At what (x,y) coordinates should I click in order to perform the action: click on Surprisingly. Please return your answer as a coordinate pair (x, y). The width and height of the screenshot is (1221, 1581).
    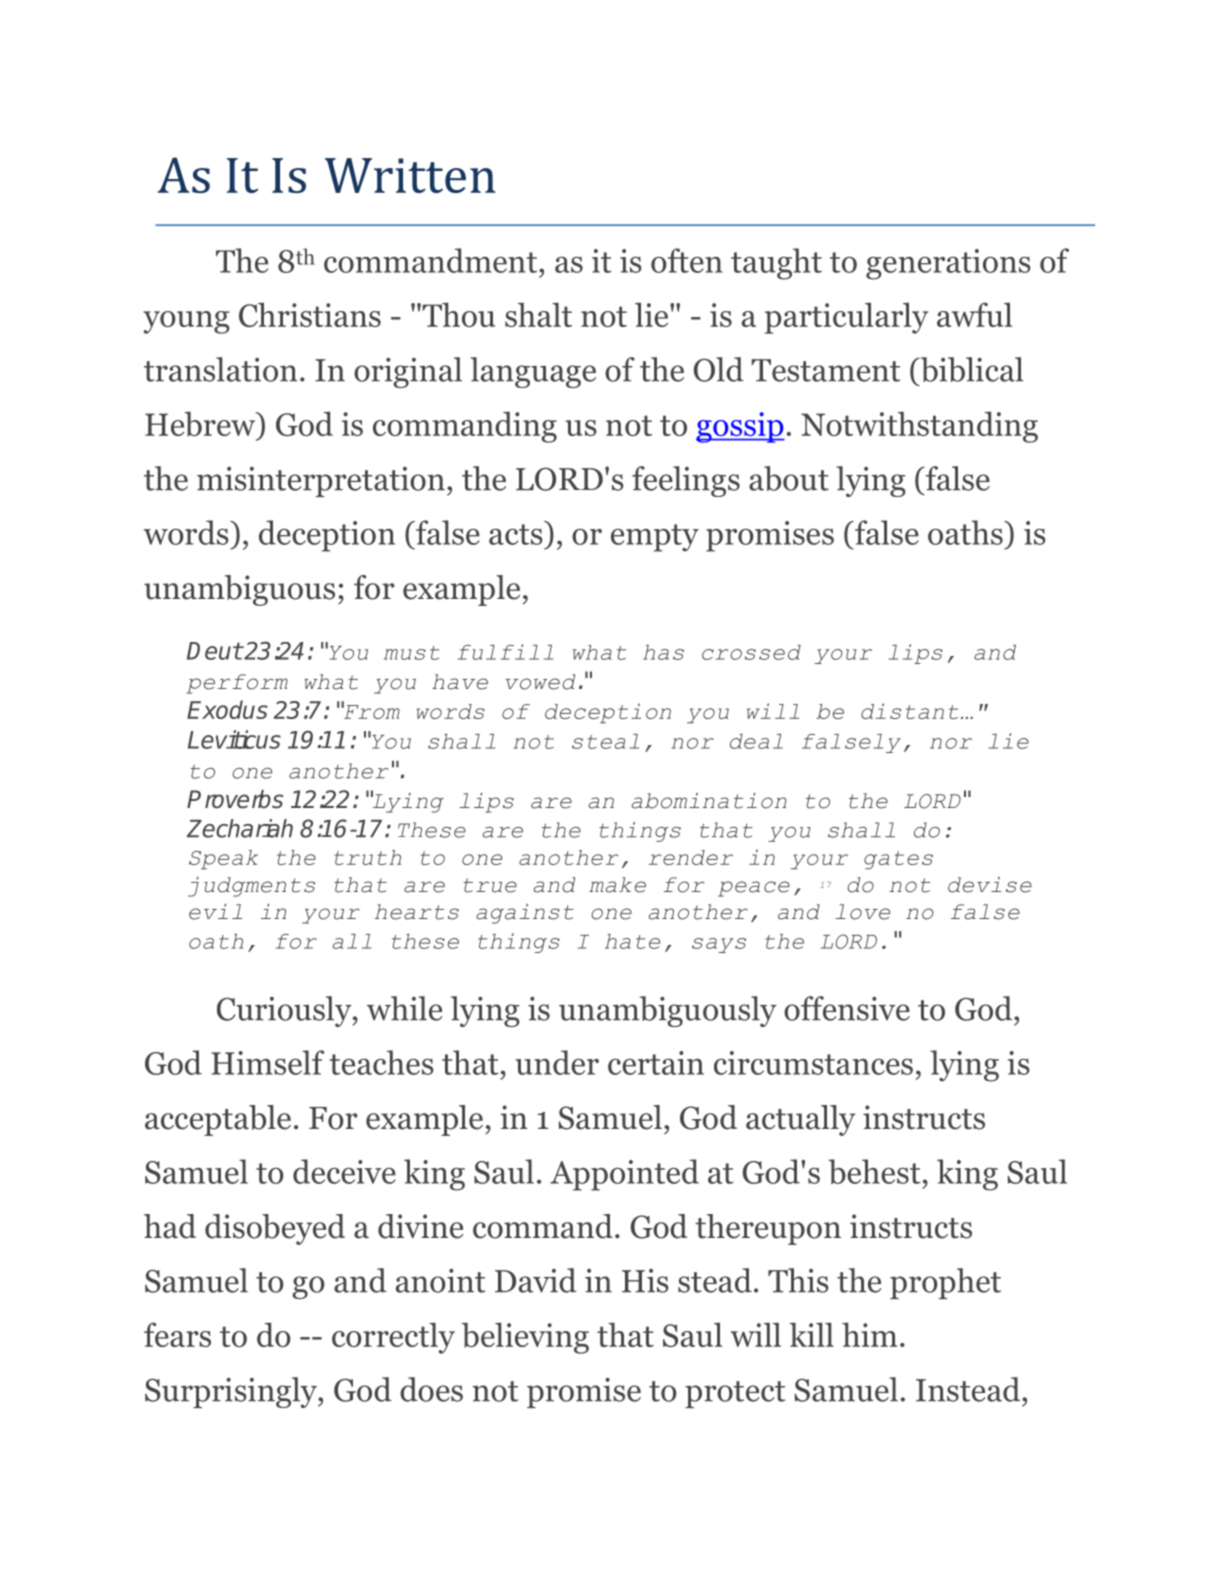
    Looking at the image, I should click on (232, 1392).
